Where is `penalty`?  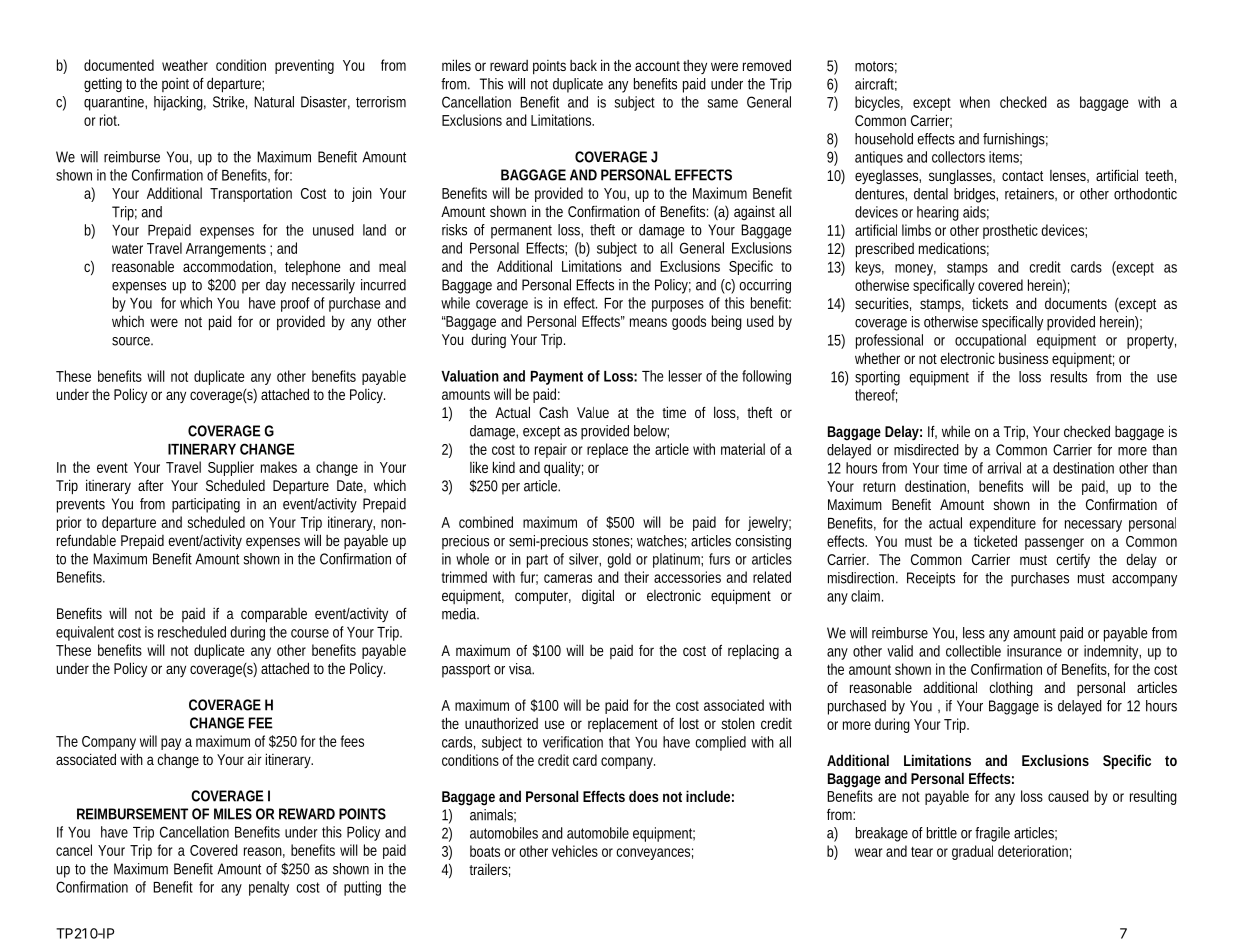
penalty is located at coordinates (269, 888).
